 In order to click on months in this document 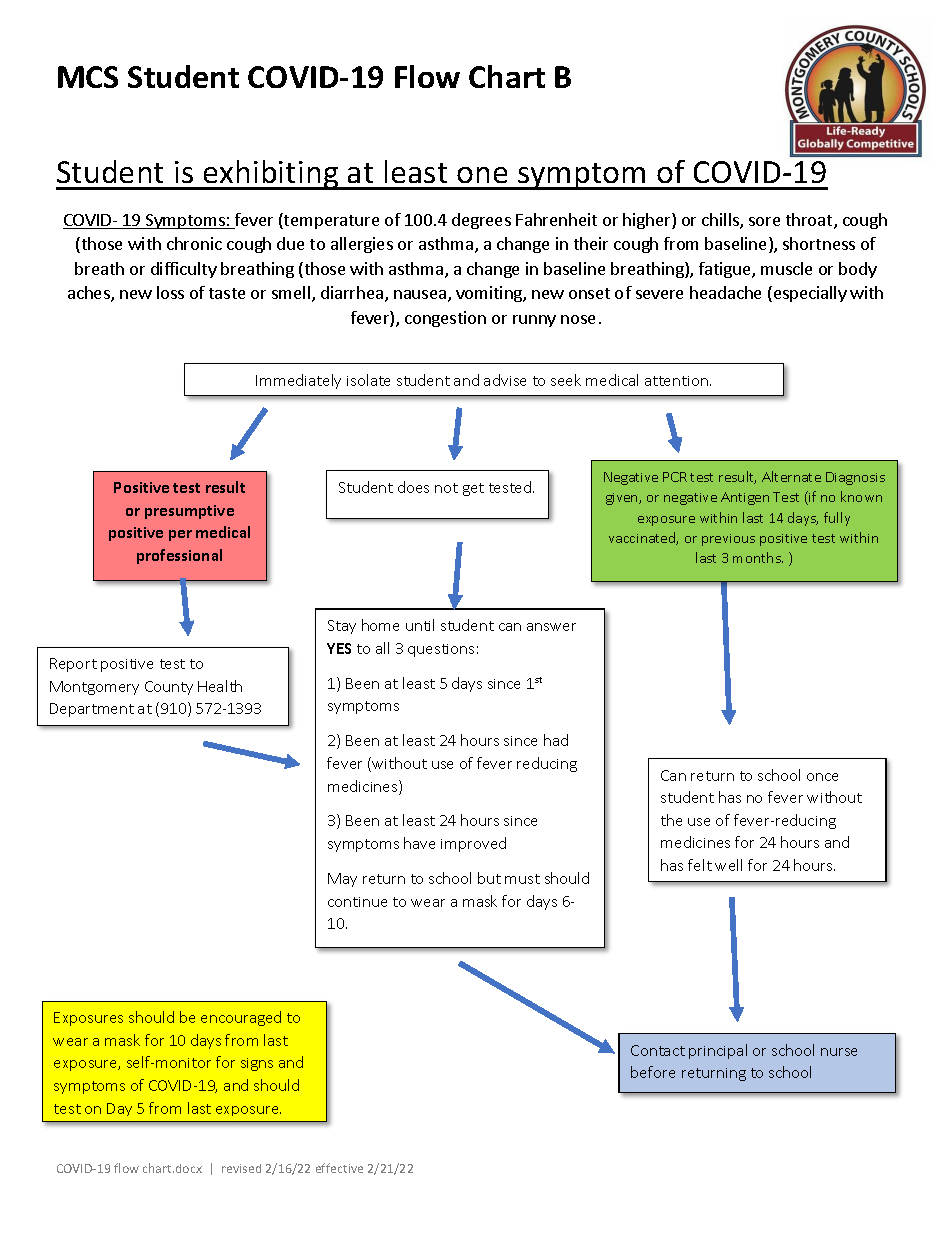, I will do `click(758, 557)`.
